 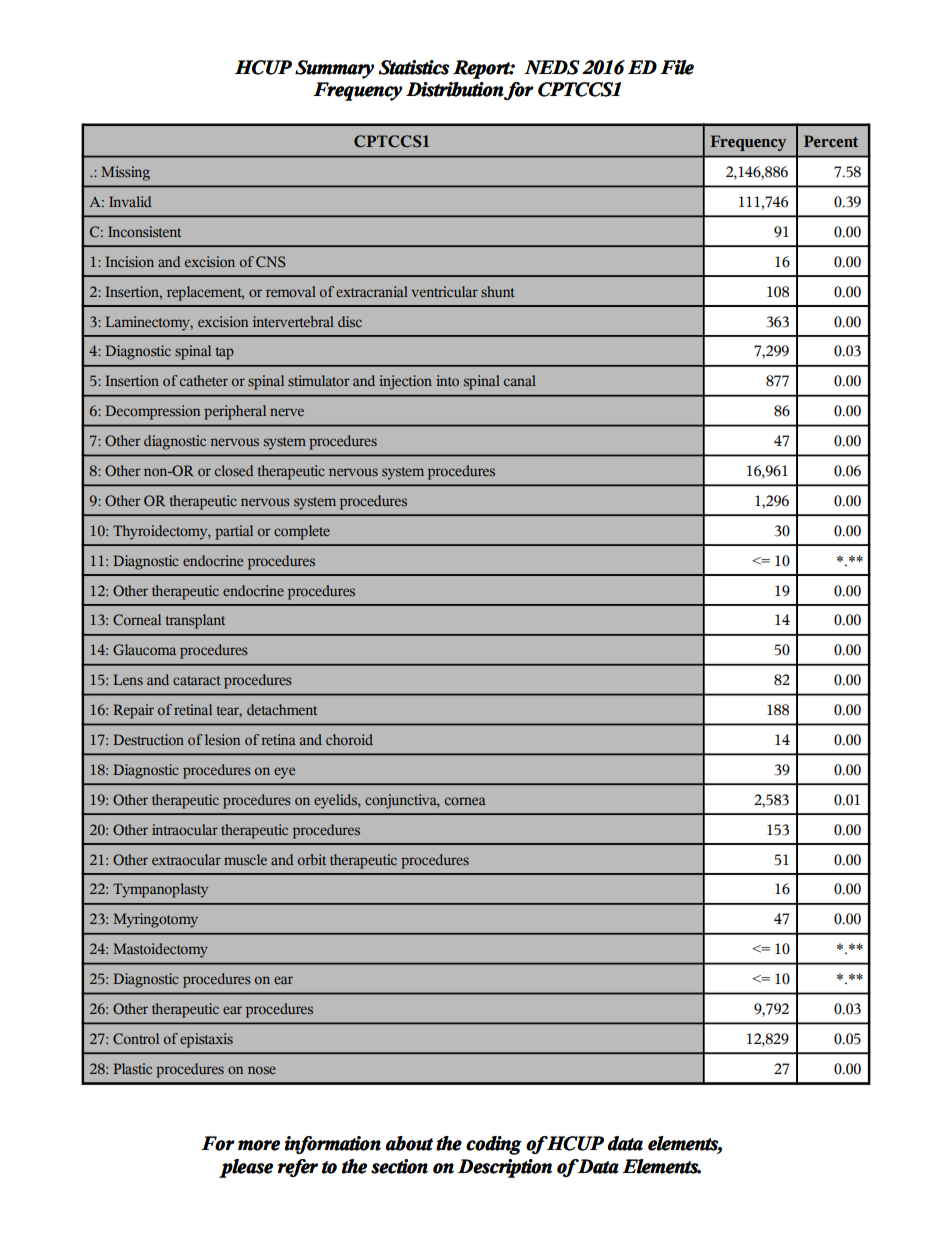 What do you see at coordinates (125, 173) in the screenshot?
I see `Missing` at bounding box center [125, 173].
